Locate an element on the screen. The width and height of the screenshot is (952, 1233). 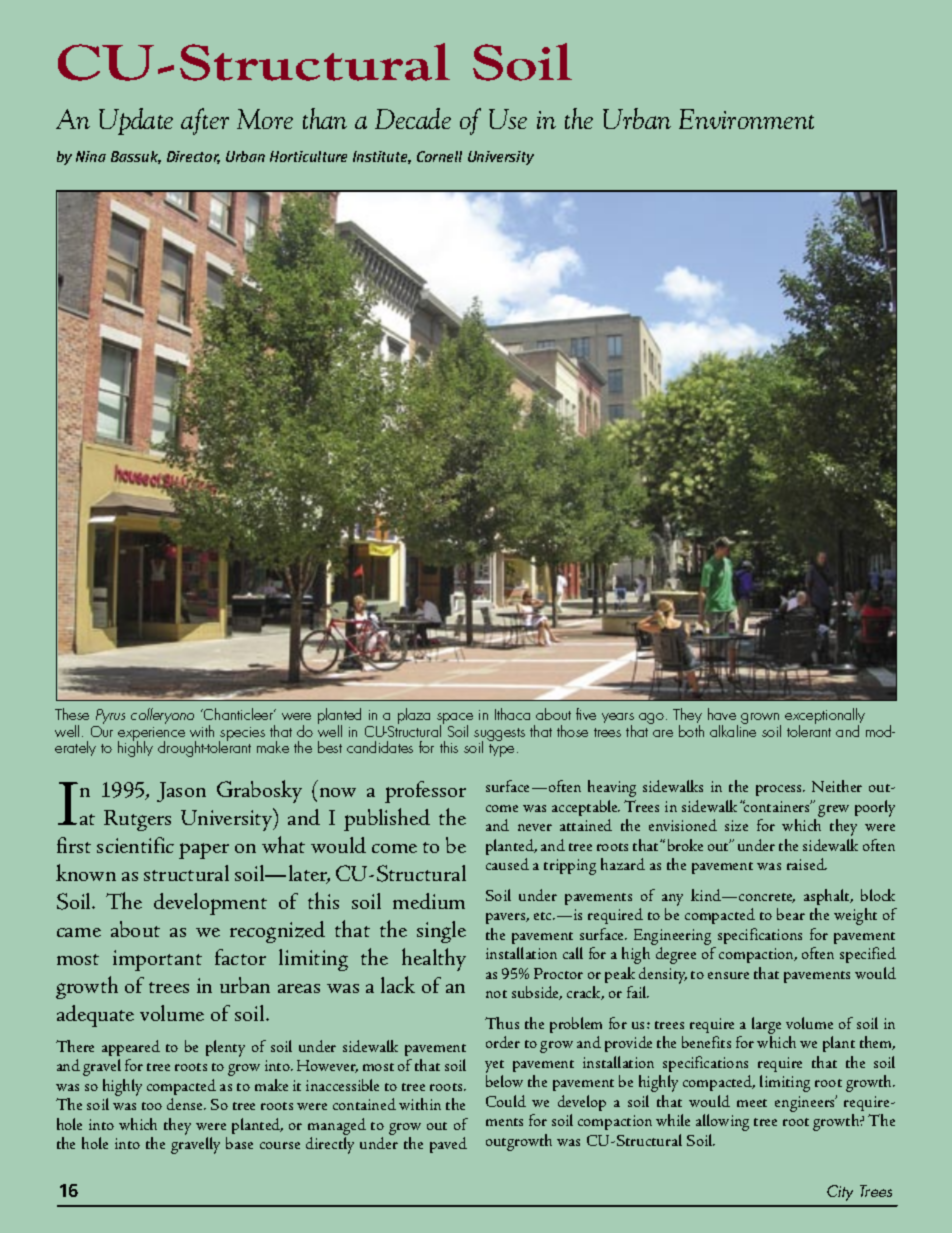
City is located at coordinates (840, 1193).
